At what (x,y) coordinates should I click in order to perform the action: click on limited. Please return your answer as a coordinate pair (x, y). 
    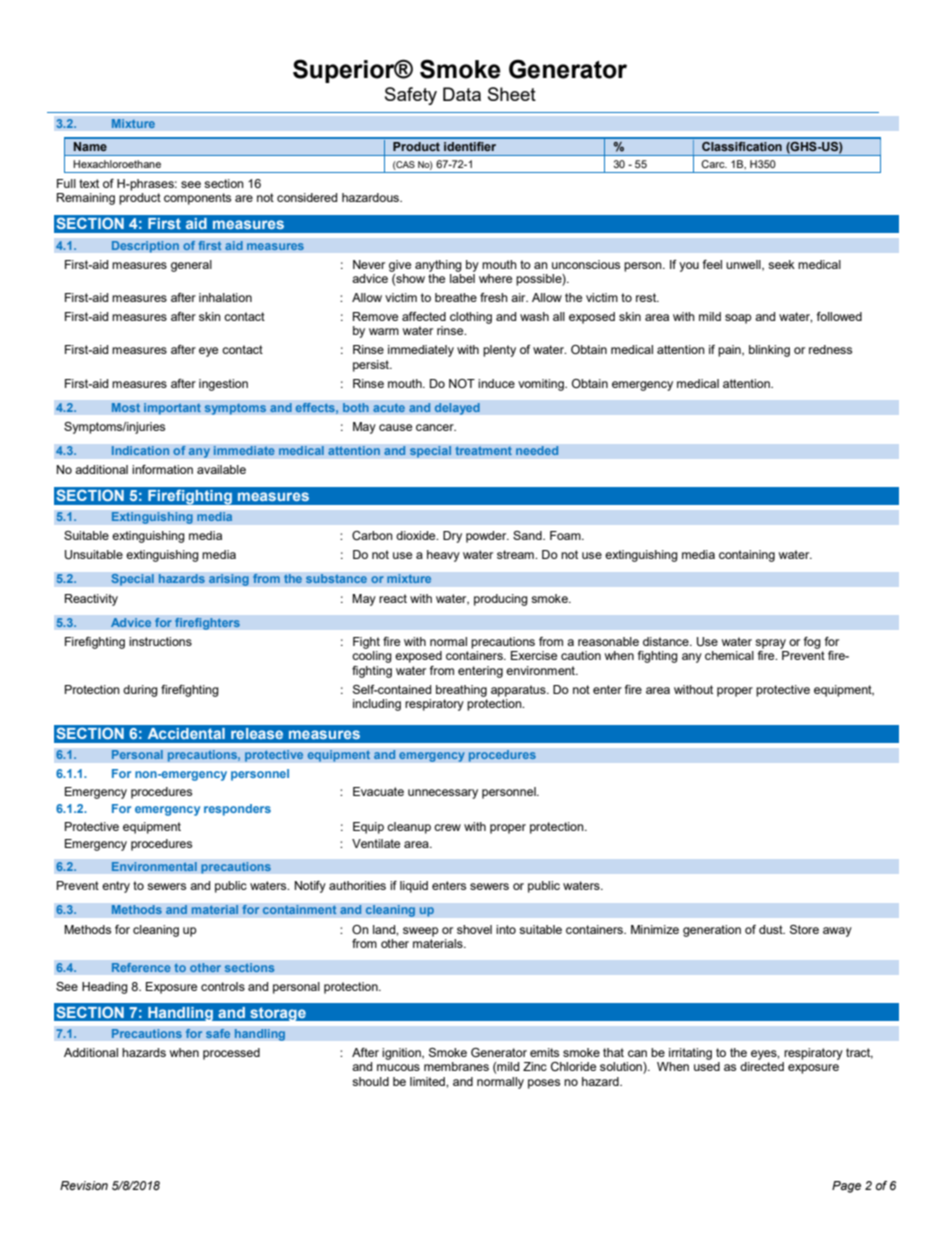
    Looking at the image, I should click on (428, 1081).
